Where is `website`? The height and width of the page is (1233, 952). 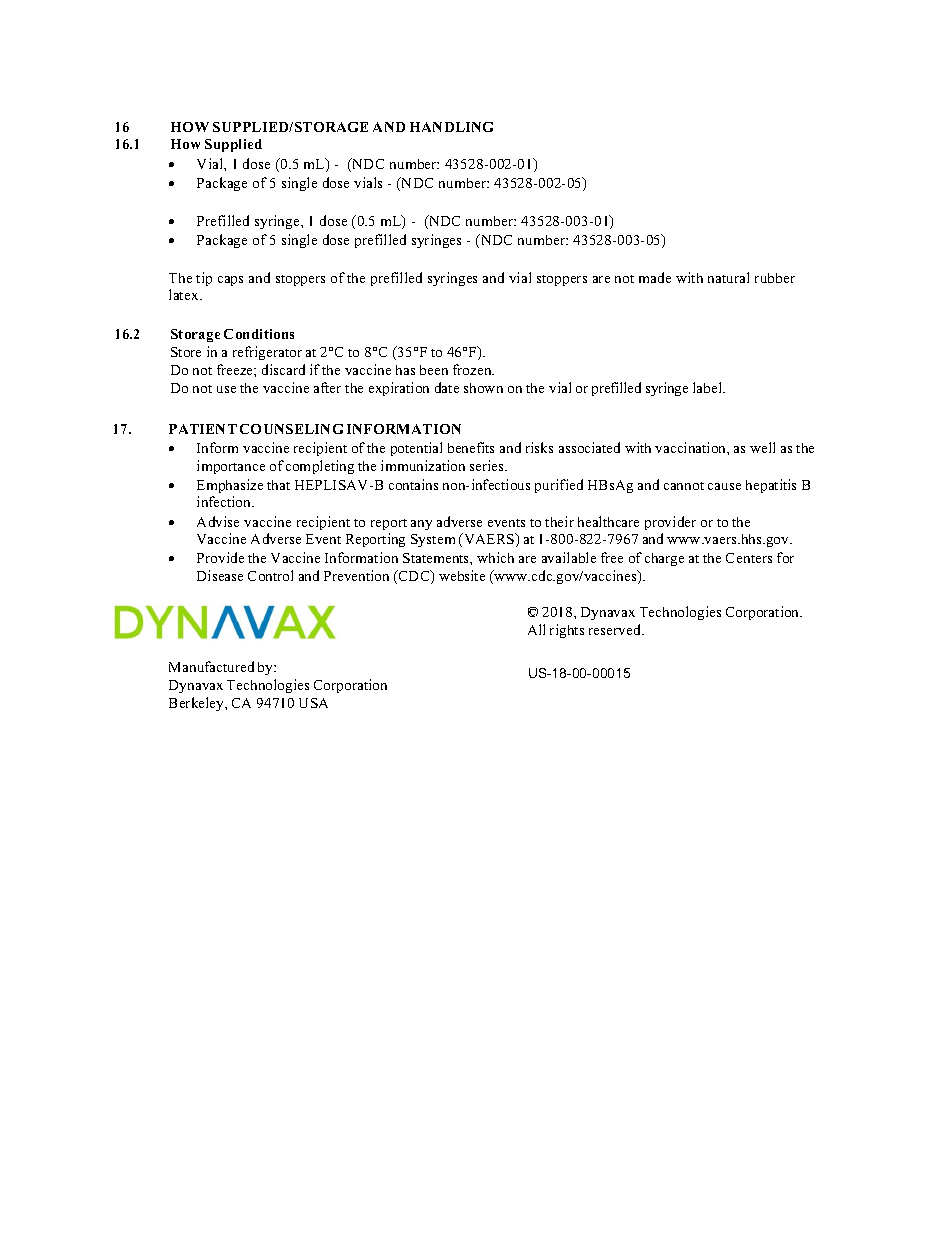
website is located at coordinates (462, 575).
